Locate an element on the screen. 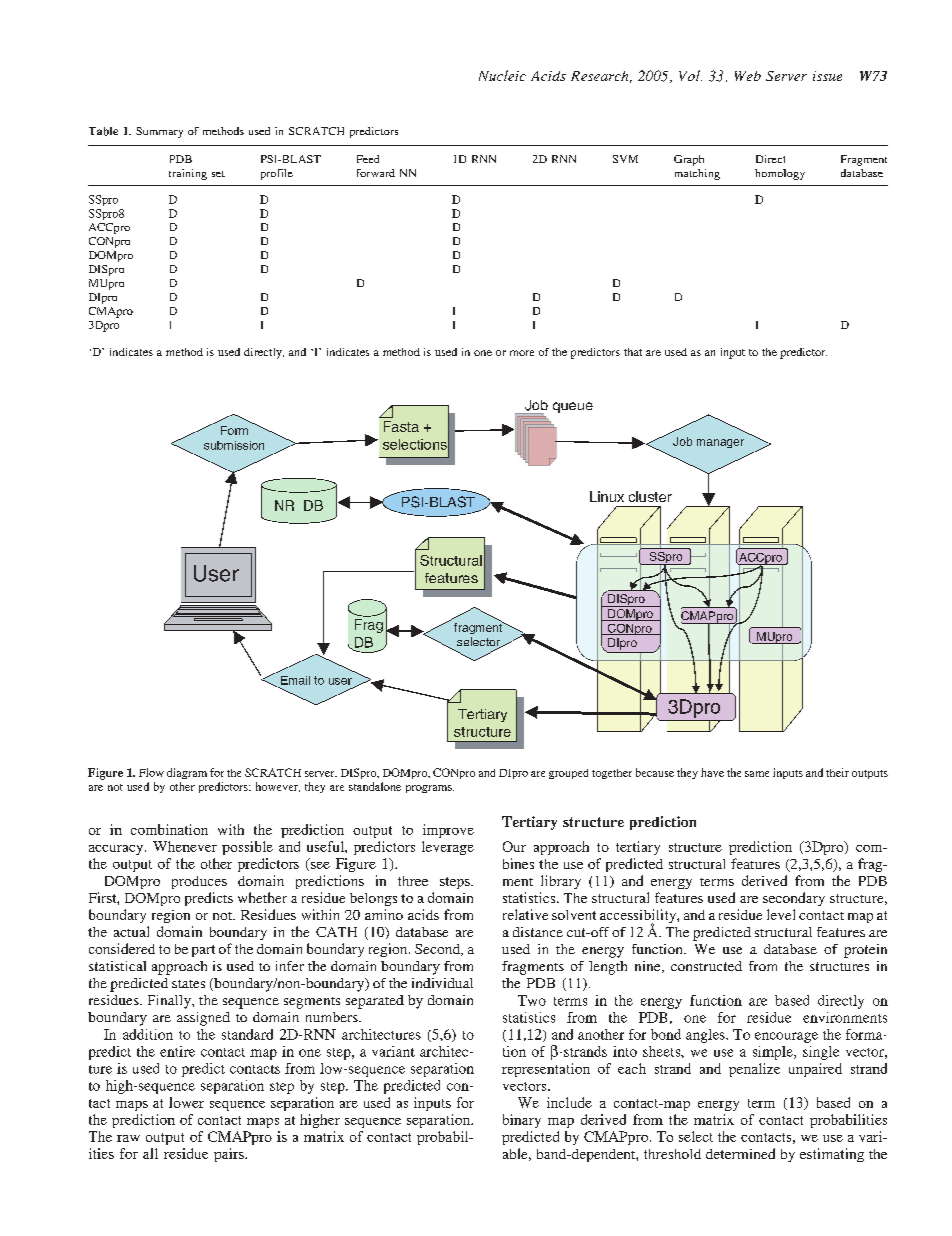 Image resolution: width=952 pixels, height=1236 pixels. that is located at coordinates (633, 352).
